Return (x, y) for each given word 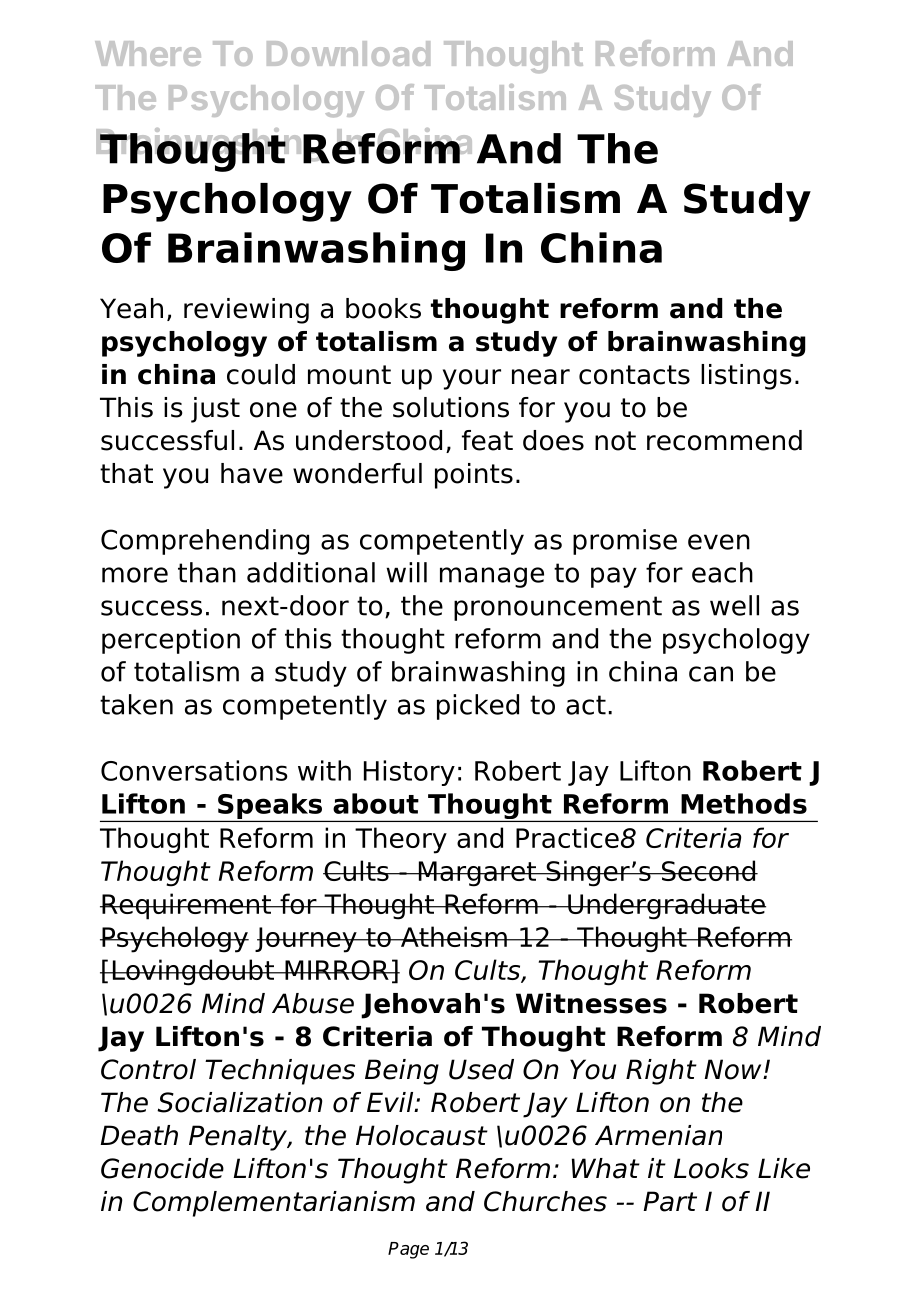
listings (746, 377)
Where (148, 53)
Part (670, 1201)
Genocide (162, 1168)
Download (348, 53)
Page (408, 1250)
